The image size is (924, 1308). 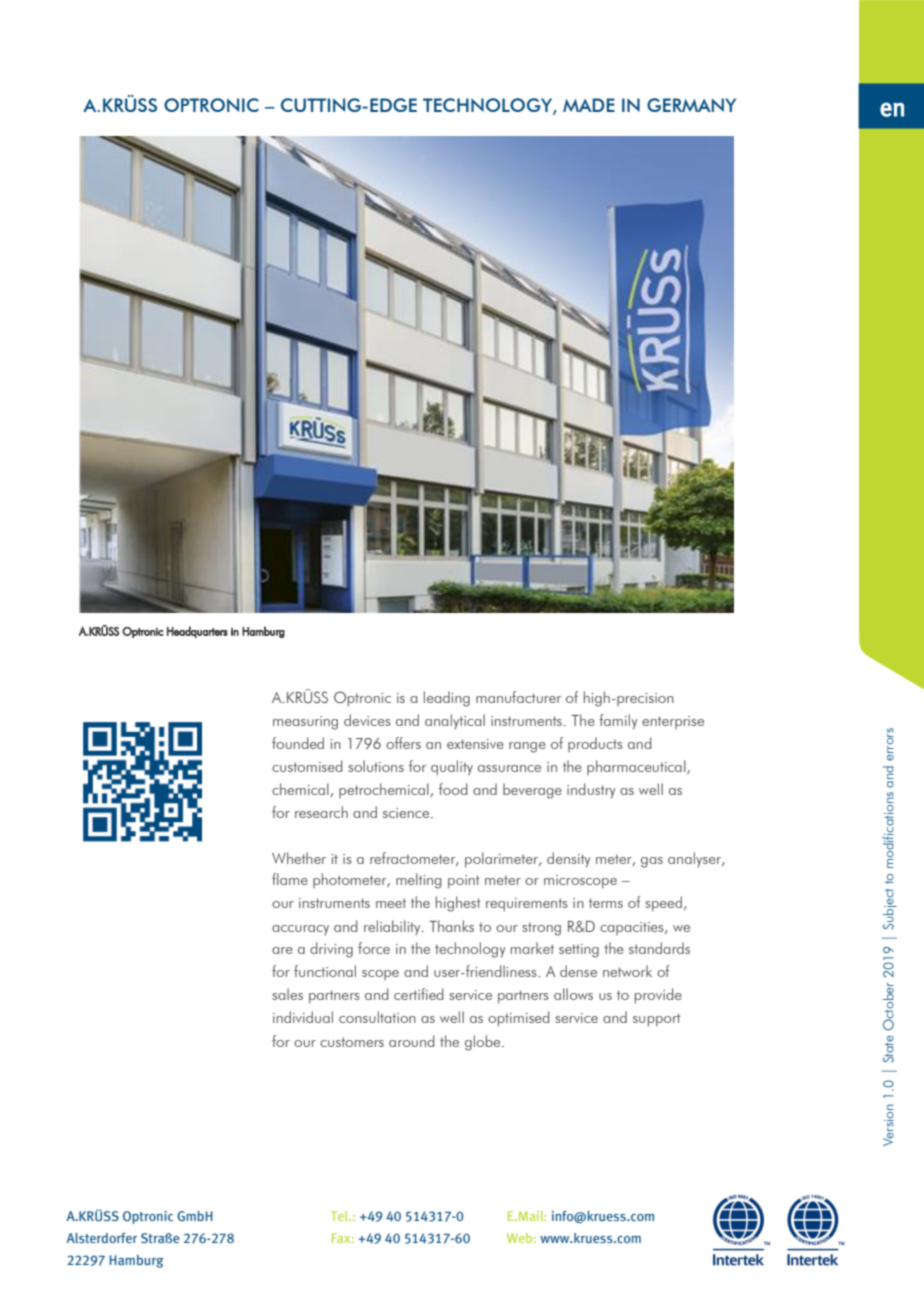 What do you see at coordinates (197, 632) in the page?
I see `Headquarters` at bounding box center [197, 632].
